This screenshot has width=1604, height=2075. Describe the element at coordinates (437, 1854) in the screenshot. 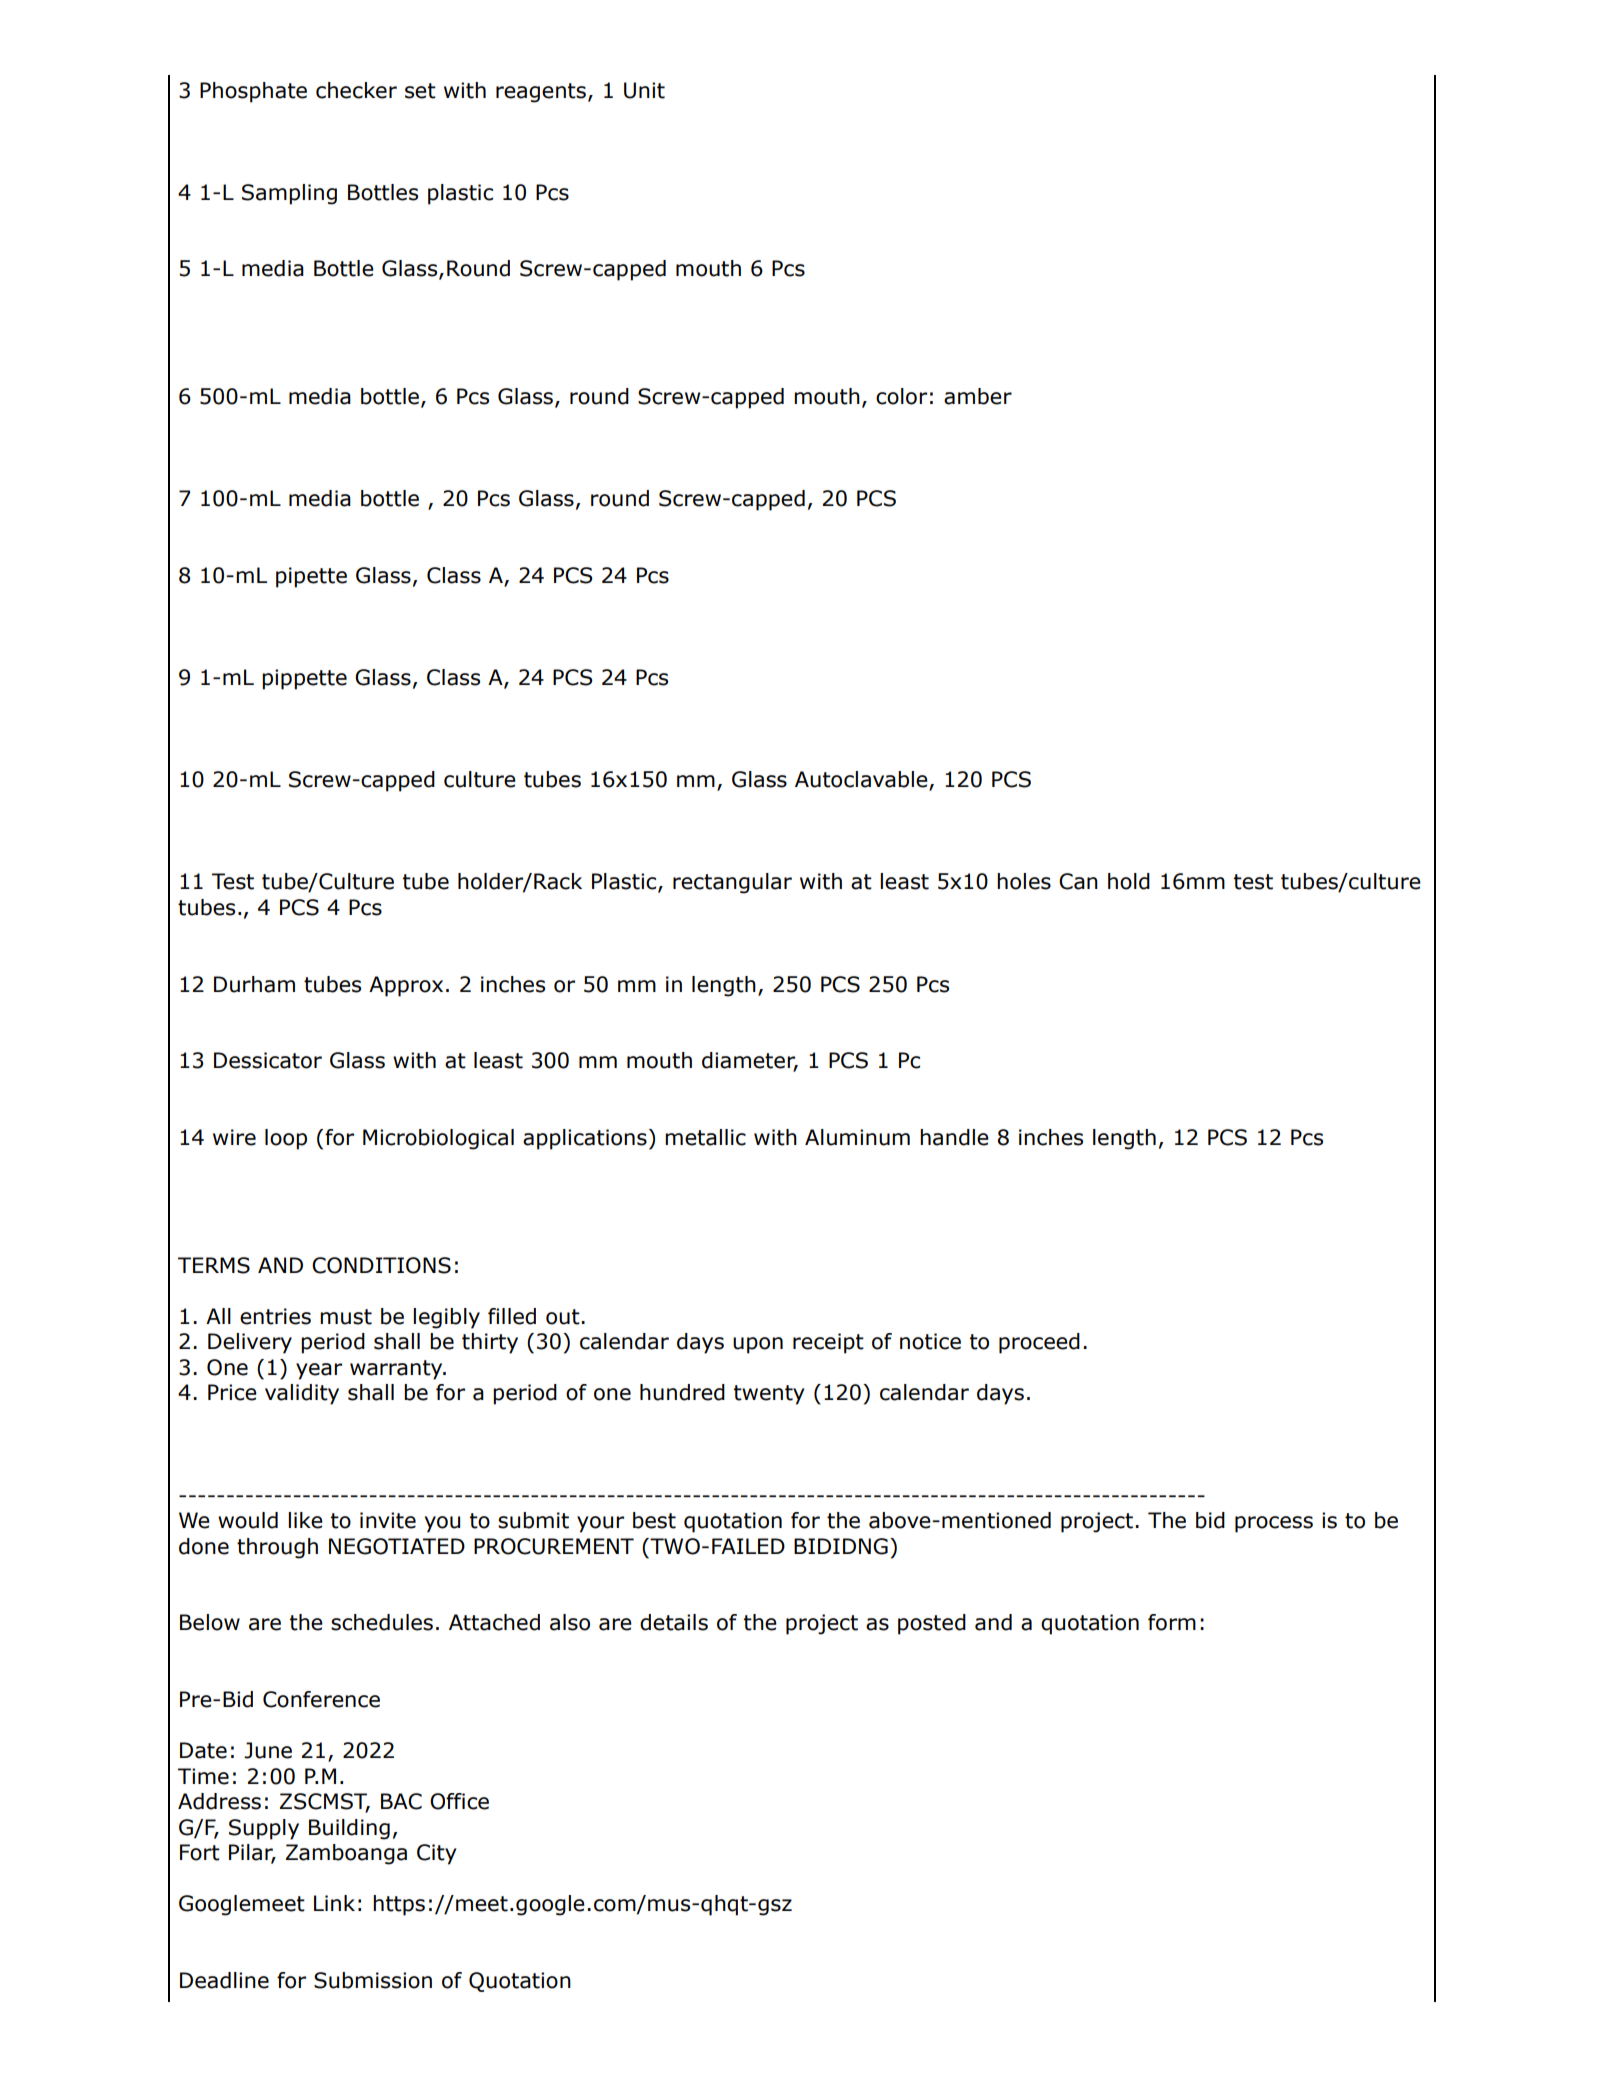

I see `City` at that location.
